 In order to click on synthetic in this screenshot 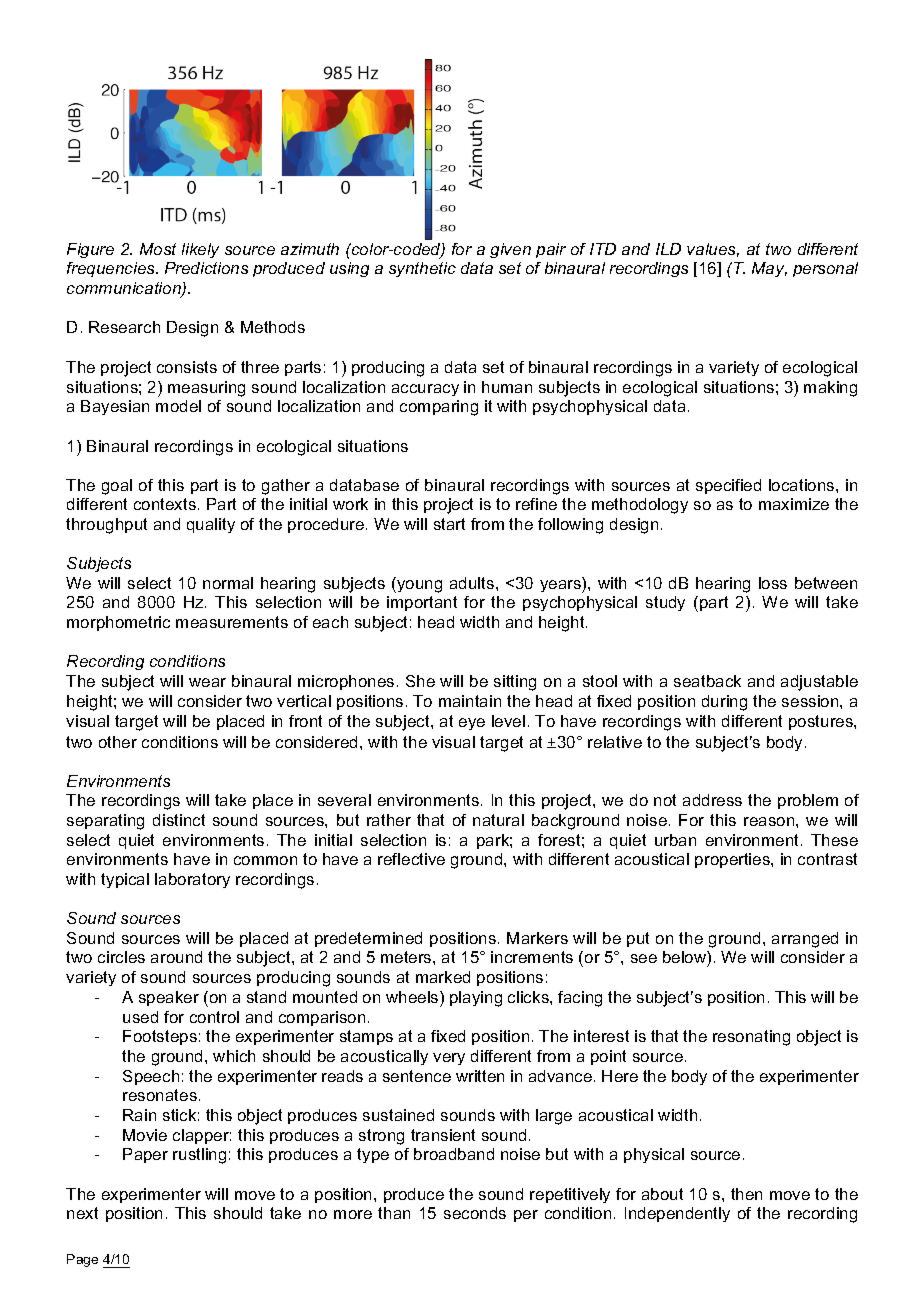, I will do `click(422, 269)`.
